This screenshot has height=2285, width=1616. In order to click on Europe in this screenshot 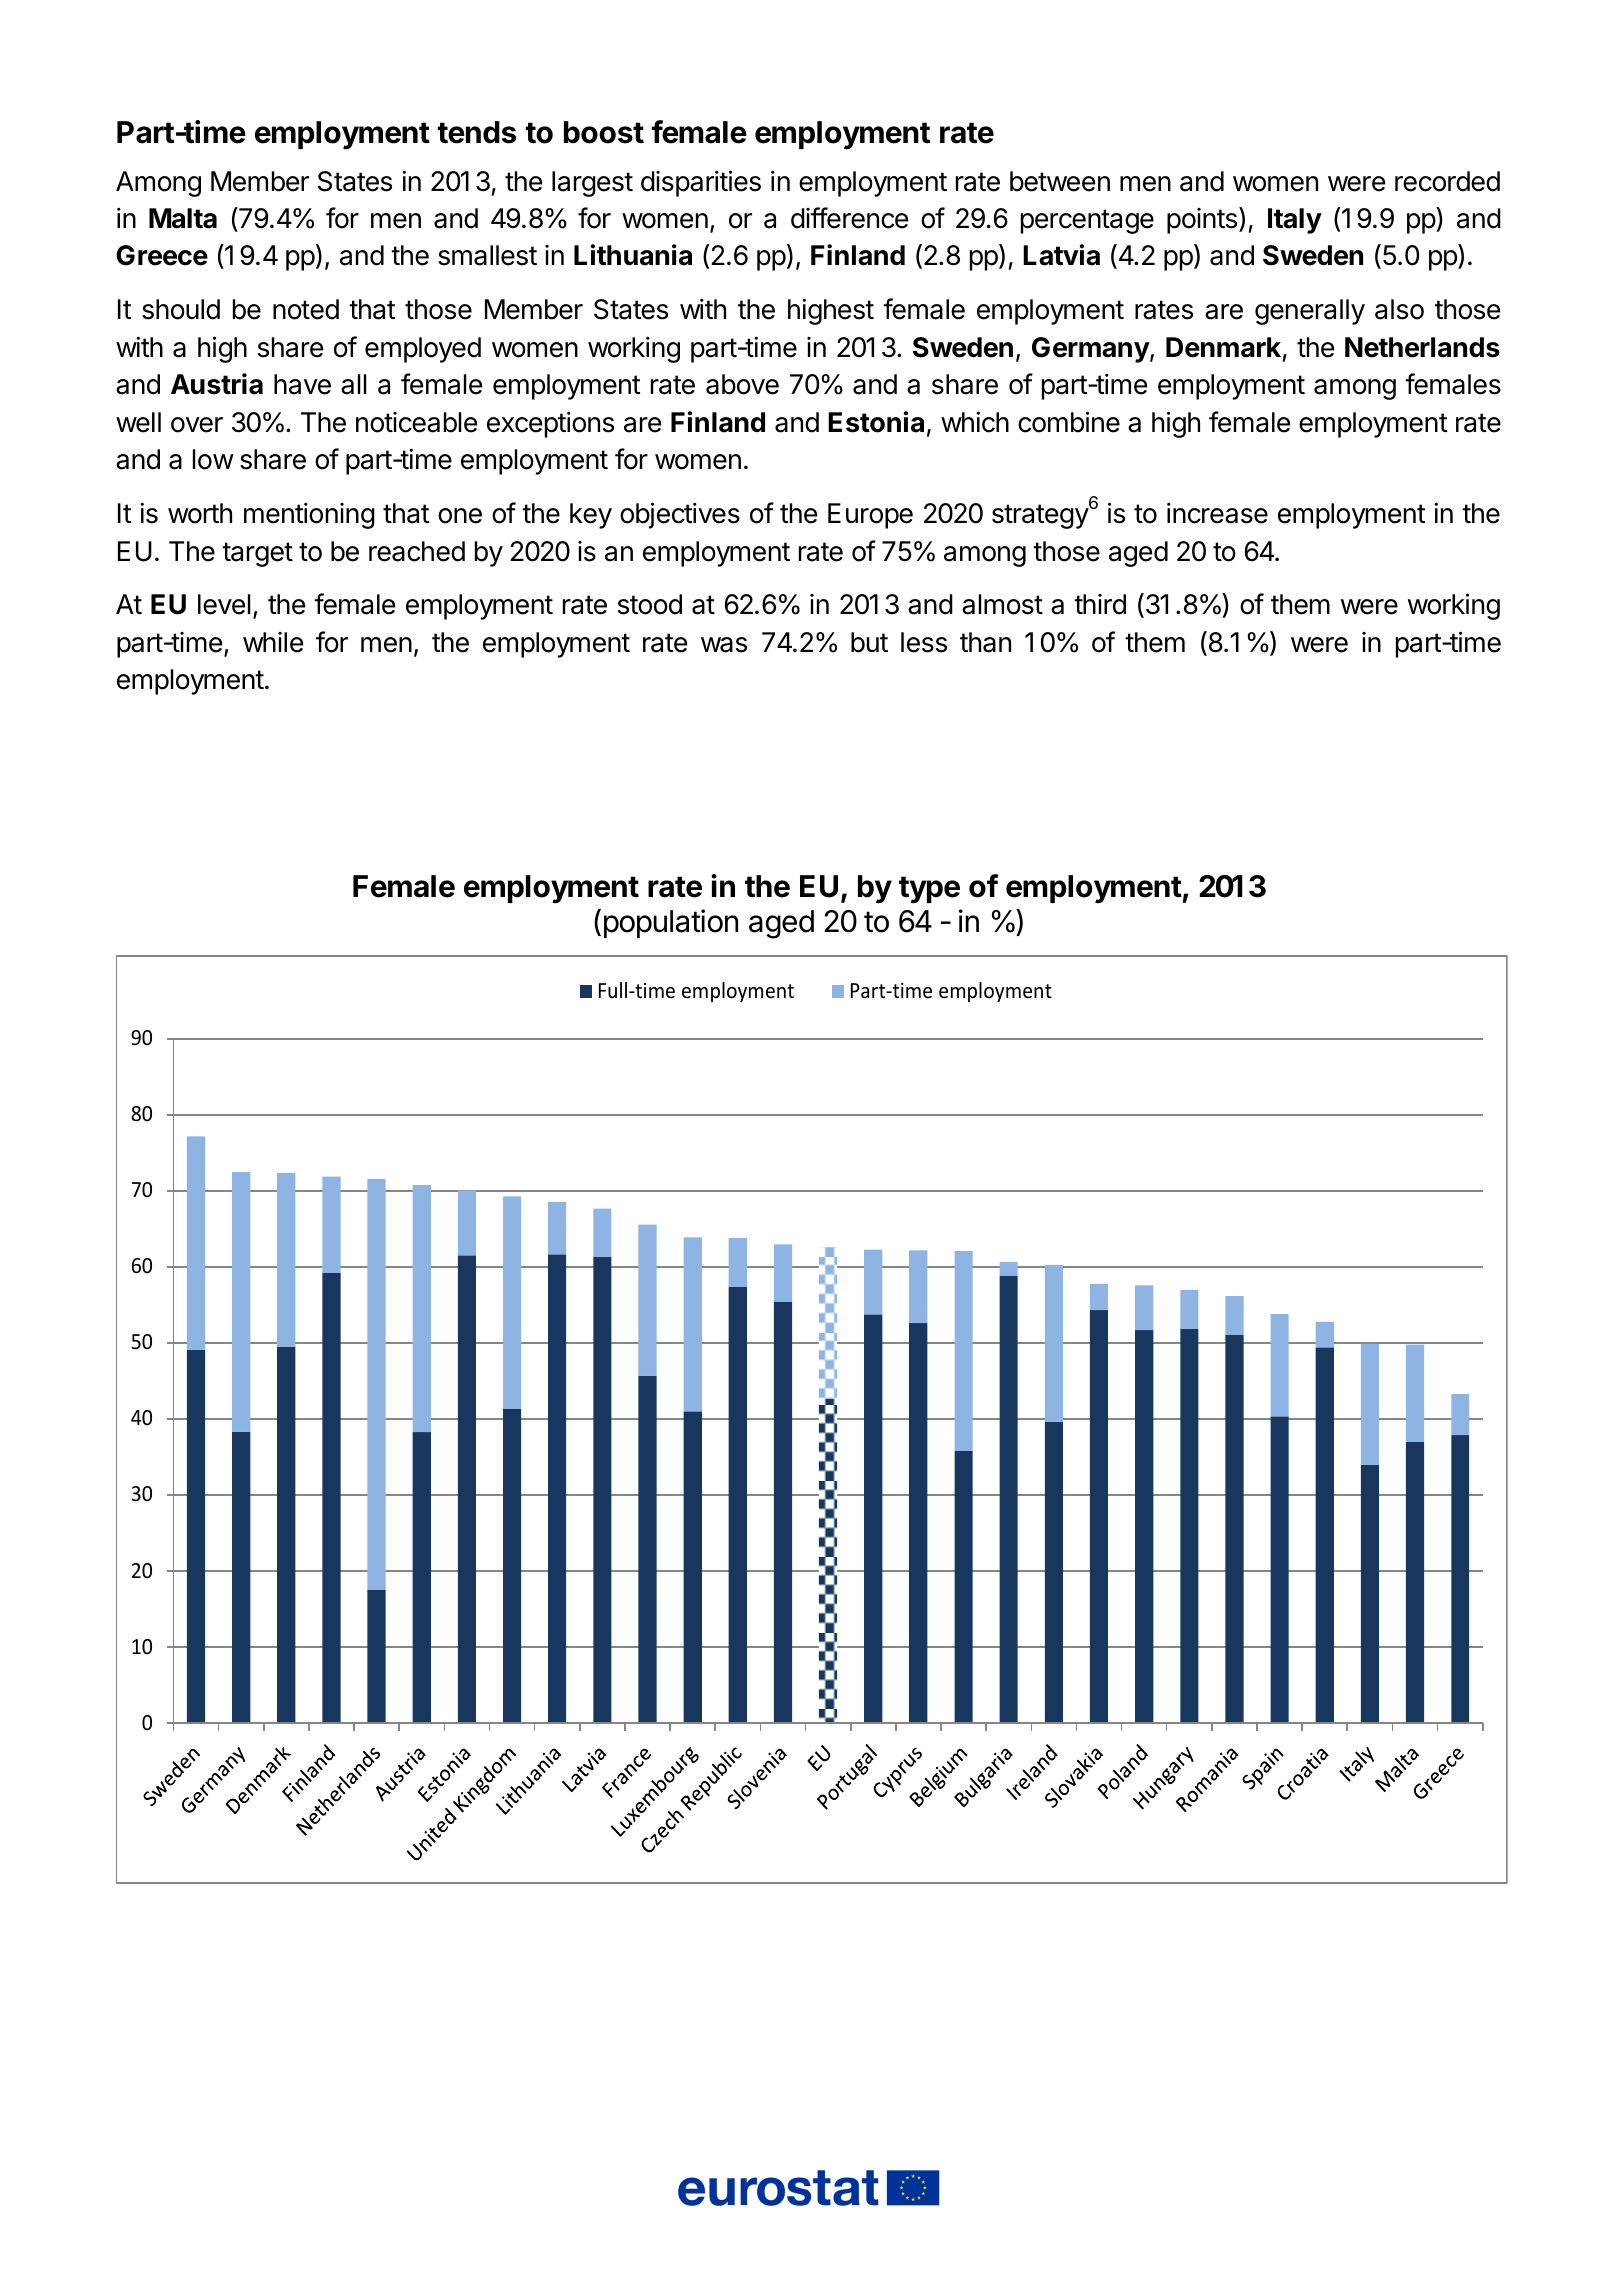, I will do `click(870, 516)`.
